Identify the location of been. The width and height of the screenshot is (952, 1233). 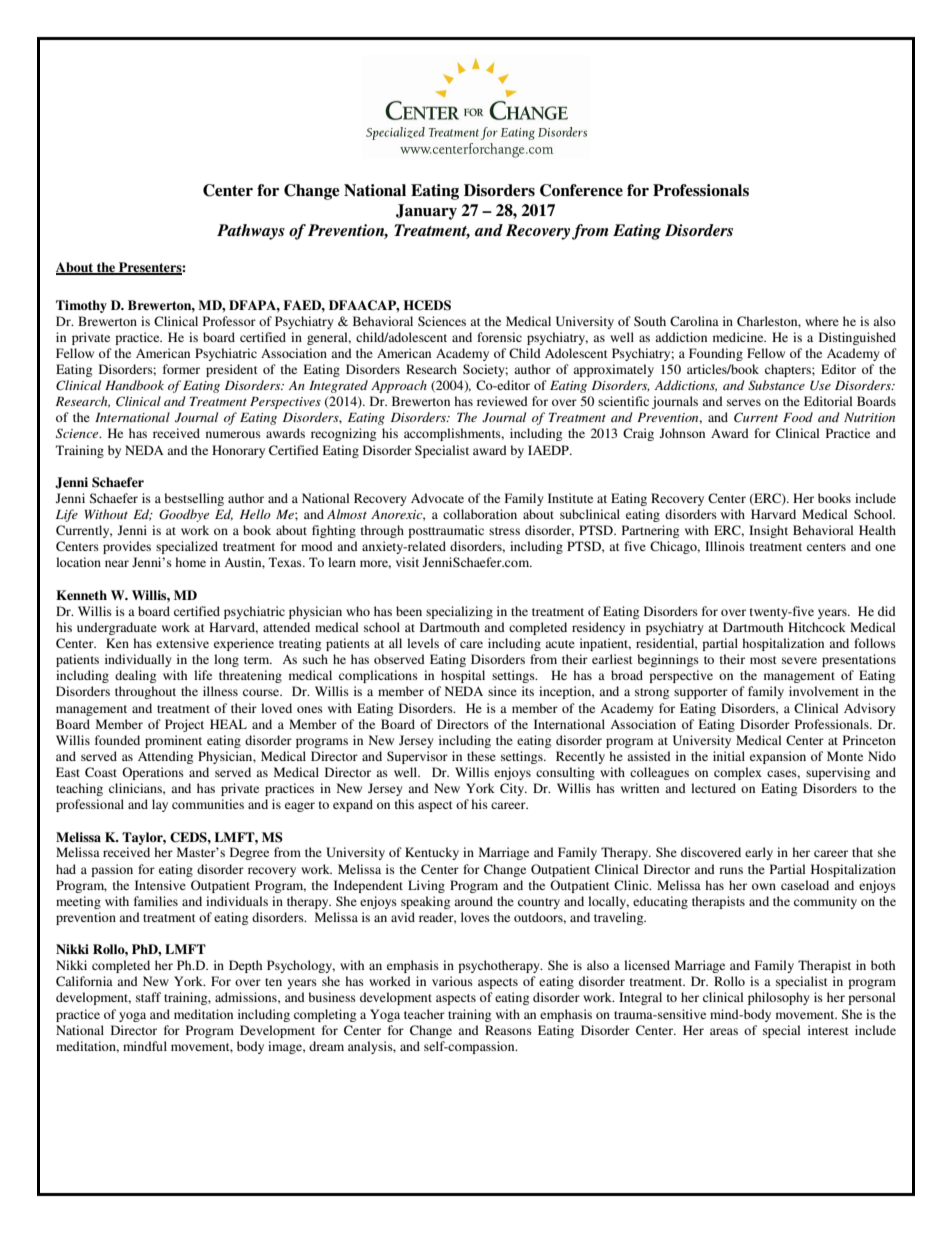
(409, 611).
